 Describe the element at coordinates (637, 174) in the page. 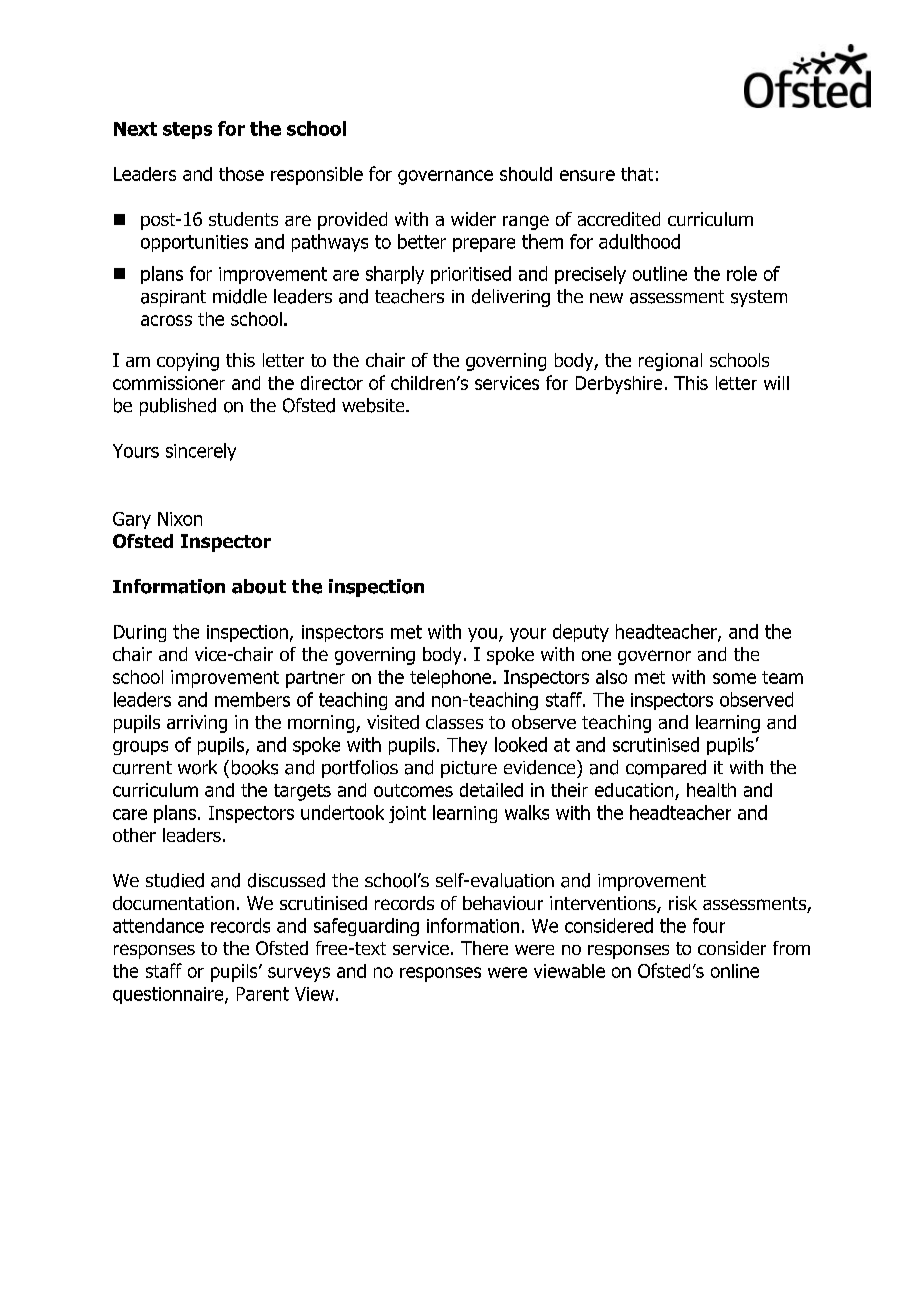

I see `that` at that location.
